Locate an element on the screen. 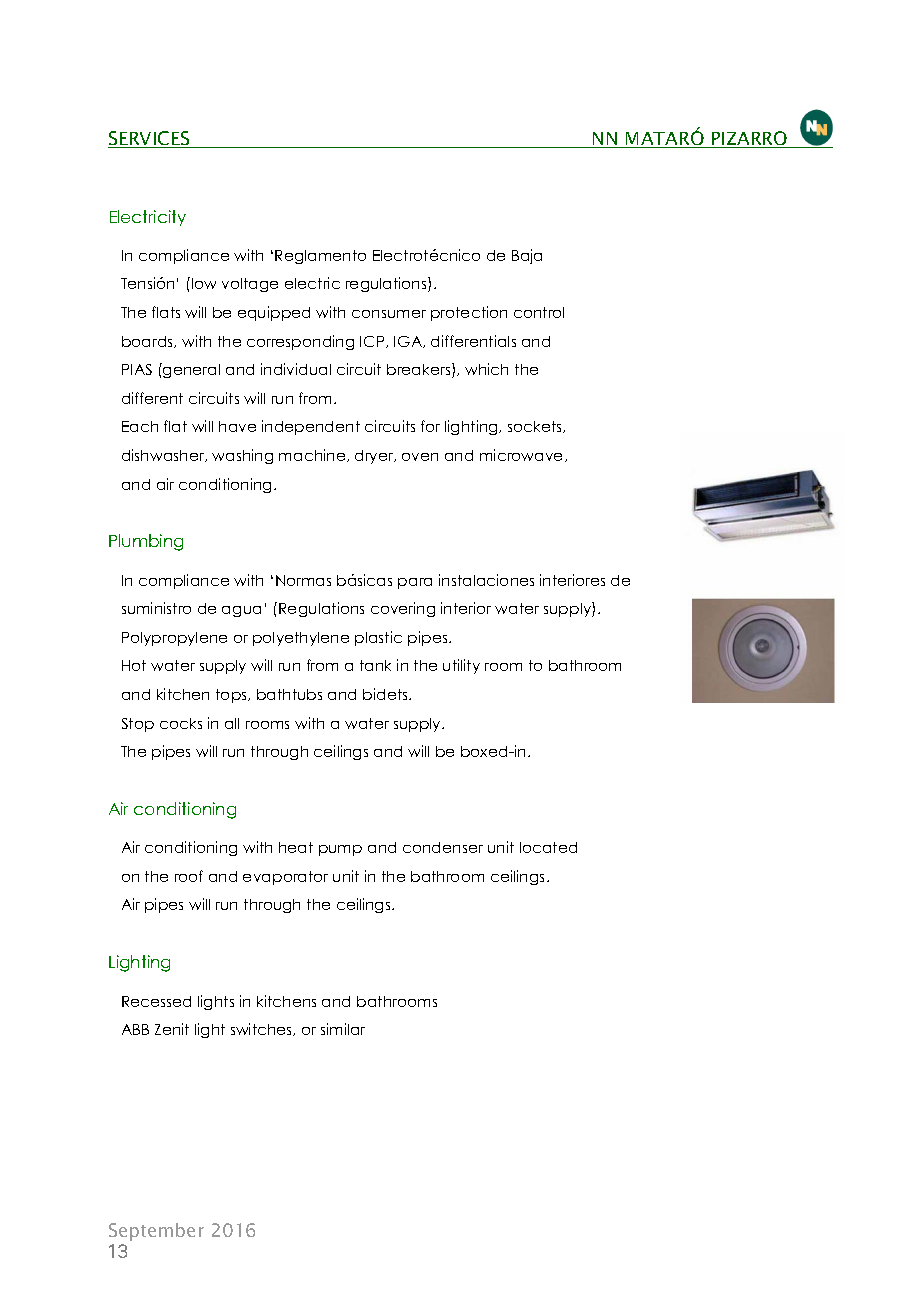 The width and height of the screenshot is (924, 1308). tops is located at coordinates (232, 696).
